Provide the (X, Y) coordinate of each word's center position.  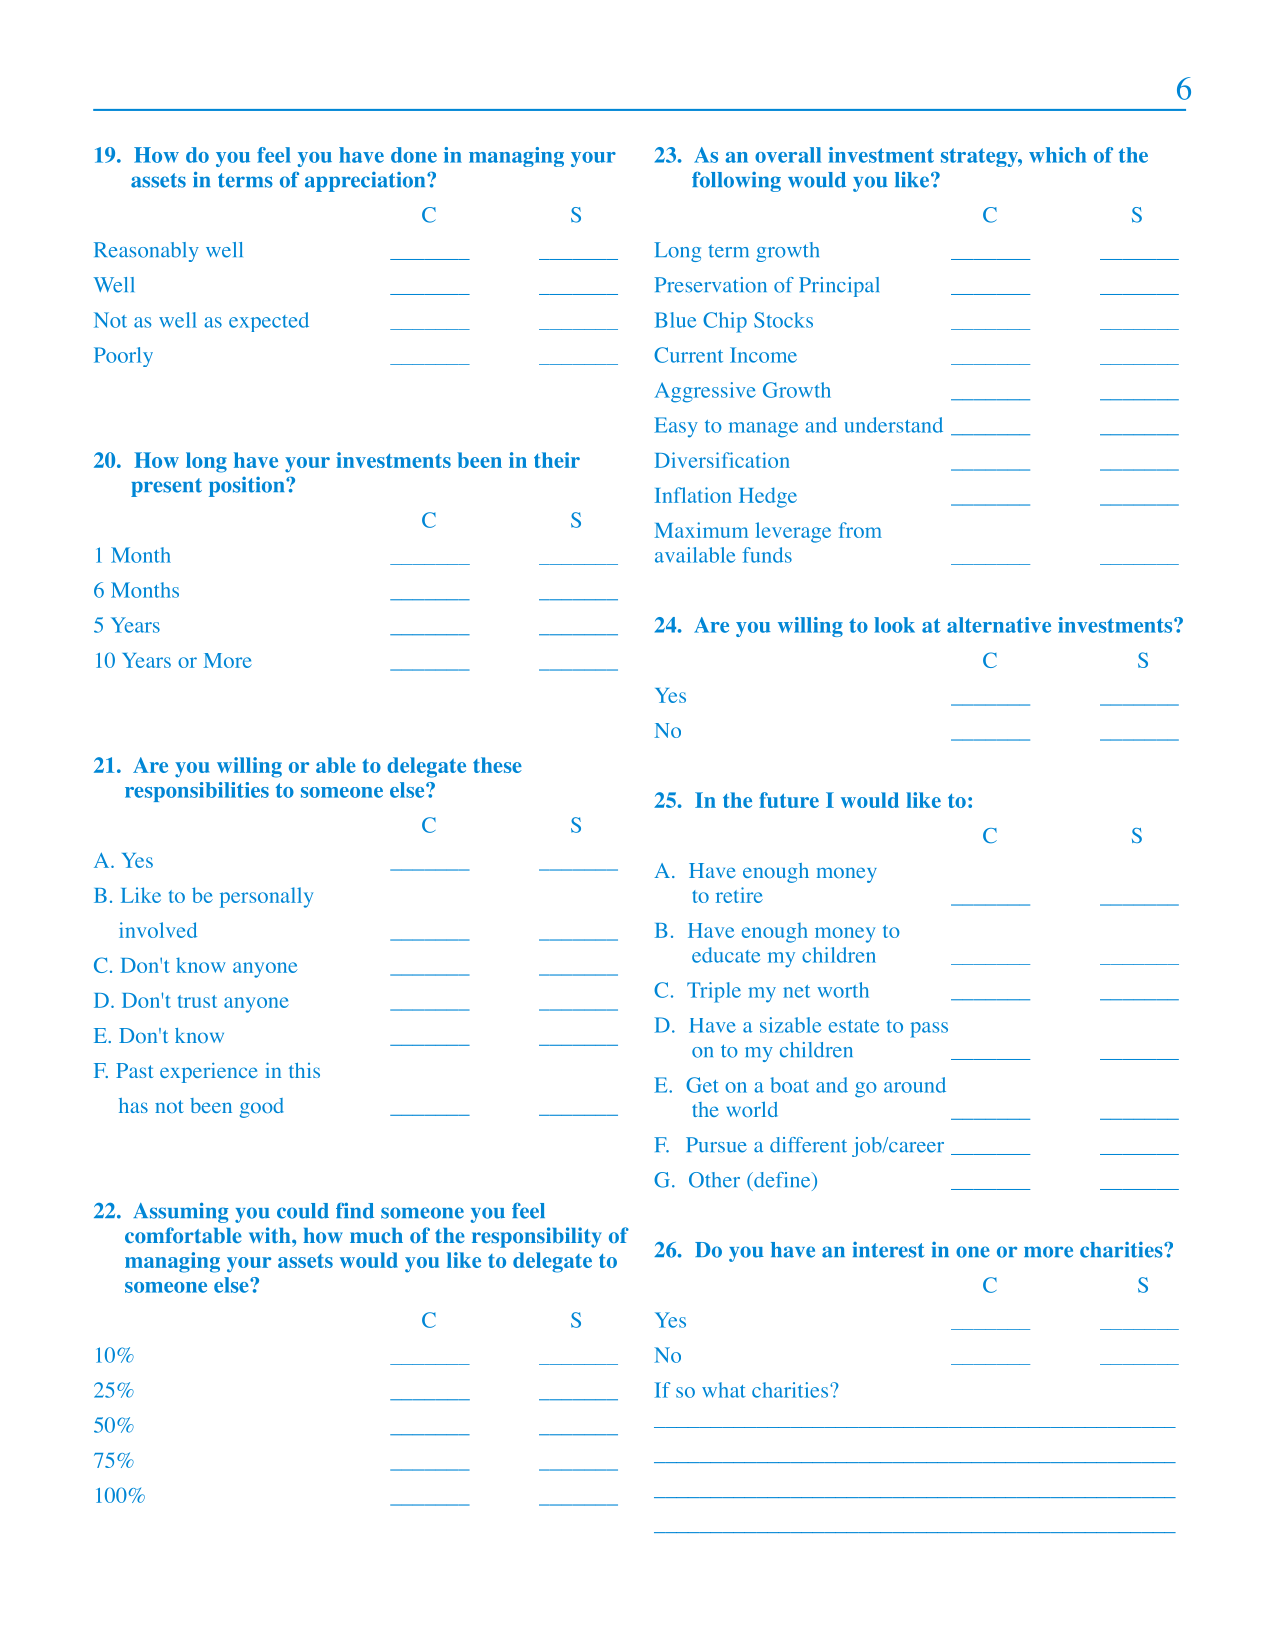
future (789, 800)
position (248, 487)
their (557, 460)
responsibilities (197, 792)
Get (702, 1085)
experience (208, 1072)
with (271, 1235)
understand (893, 425)
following (736, 182)
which (1057, 155)
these (497, 765)
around (915, 1085)
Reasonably (146, 252)
